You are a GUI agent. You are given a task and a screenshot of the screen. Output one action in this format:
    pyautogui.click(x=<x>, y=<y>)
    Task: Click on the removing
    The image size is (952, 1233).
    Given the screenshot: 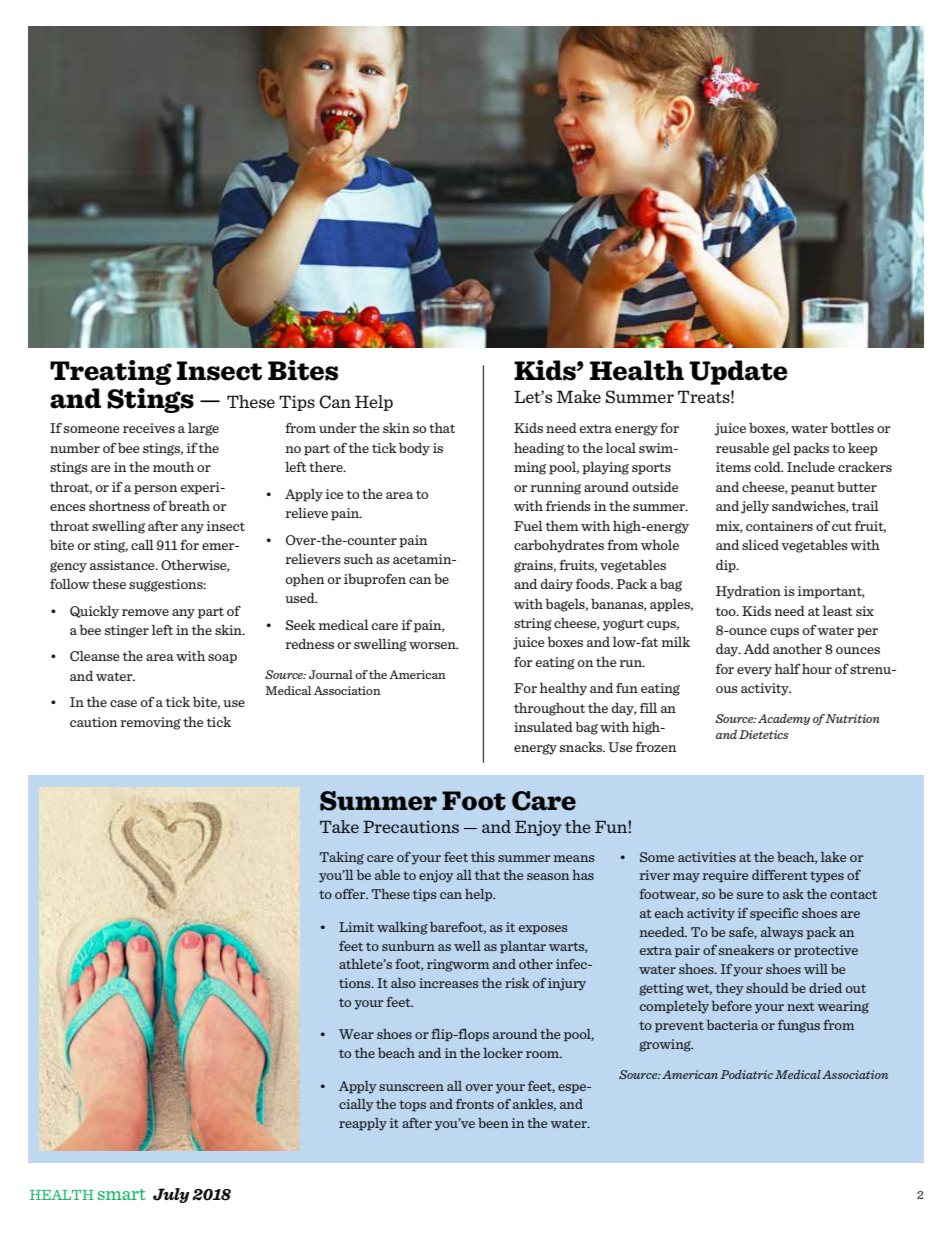 What is the action you would take?
    pyautogui.click(x=150, y=723)
